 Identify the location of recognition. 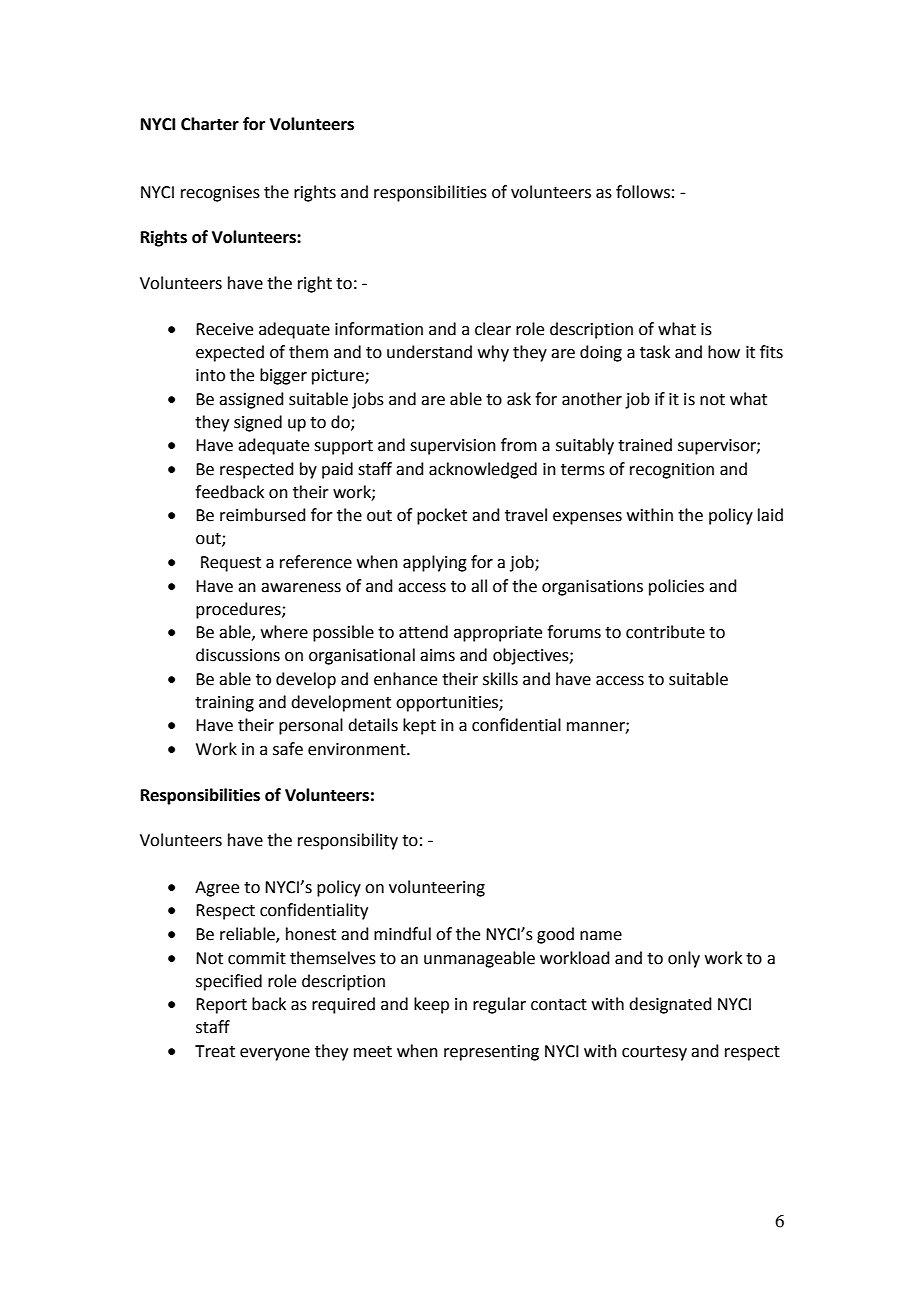
(672, 471).
